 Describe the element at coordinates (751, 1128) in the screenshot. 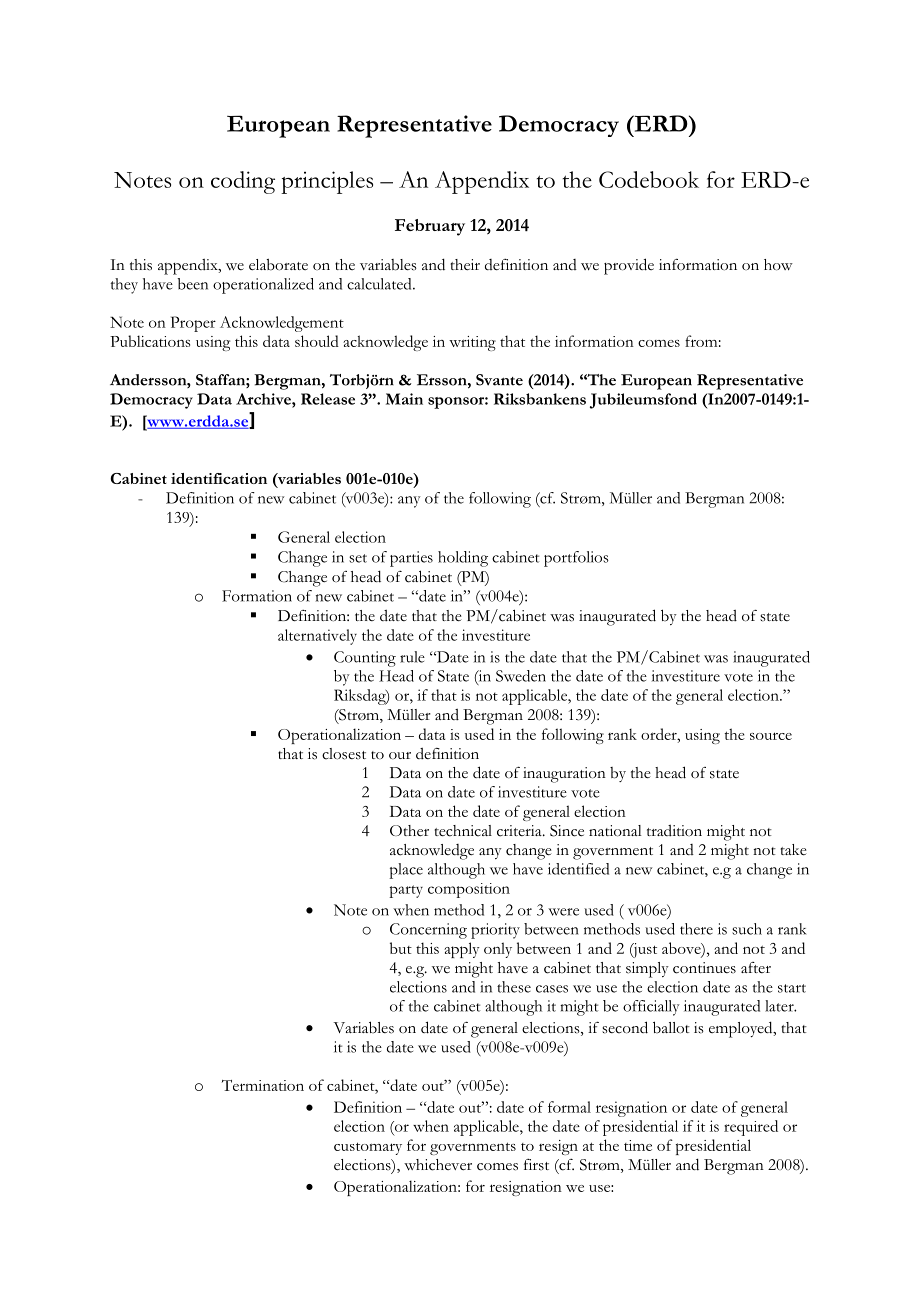

I see `required` at that location.
